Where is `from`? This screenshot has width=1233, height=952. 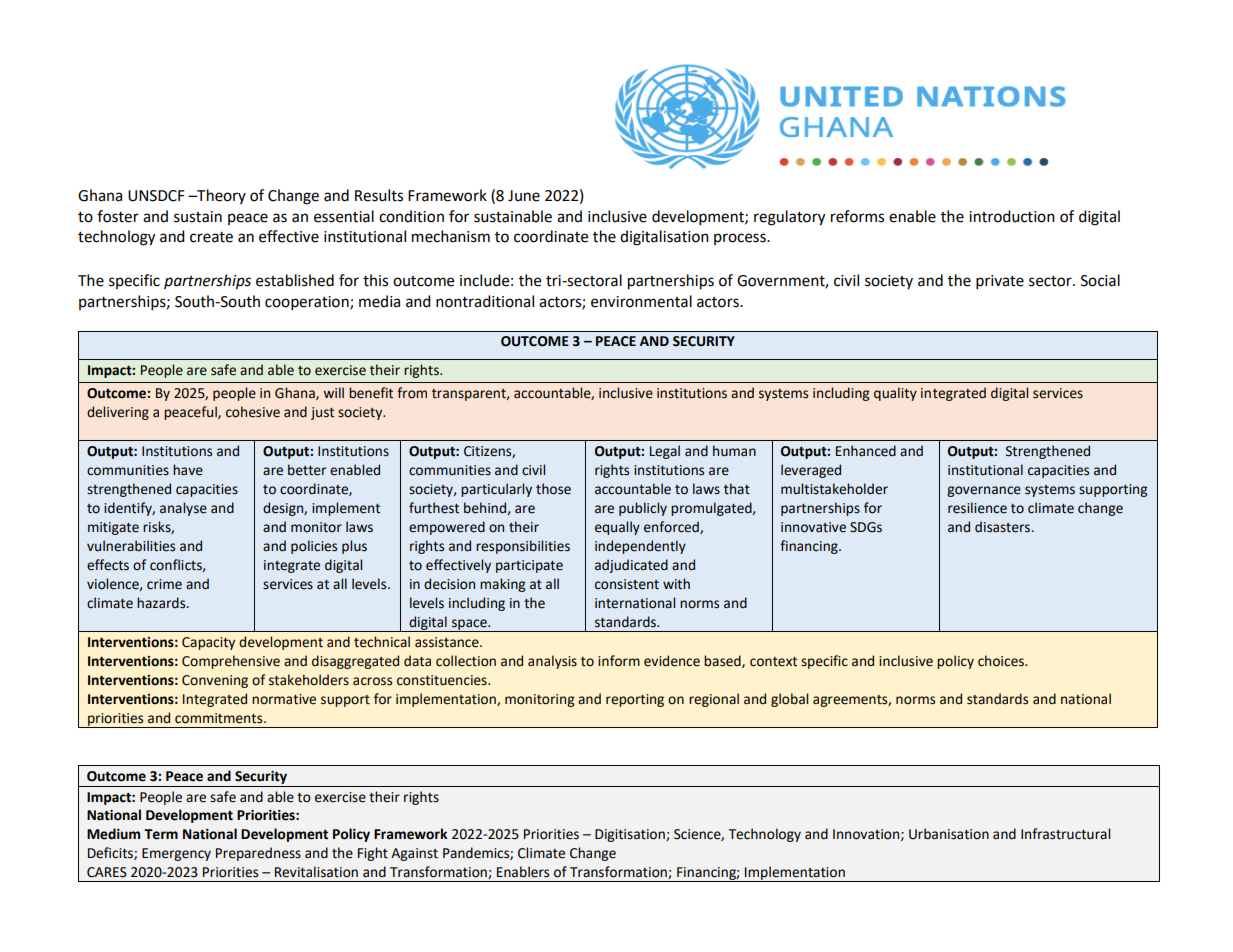 from is located at coordinates (412, 393).
